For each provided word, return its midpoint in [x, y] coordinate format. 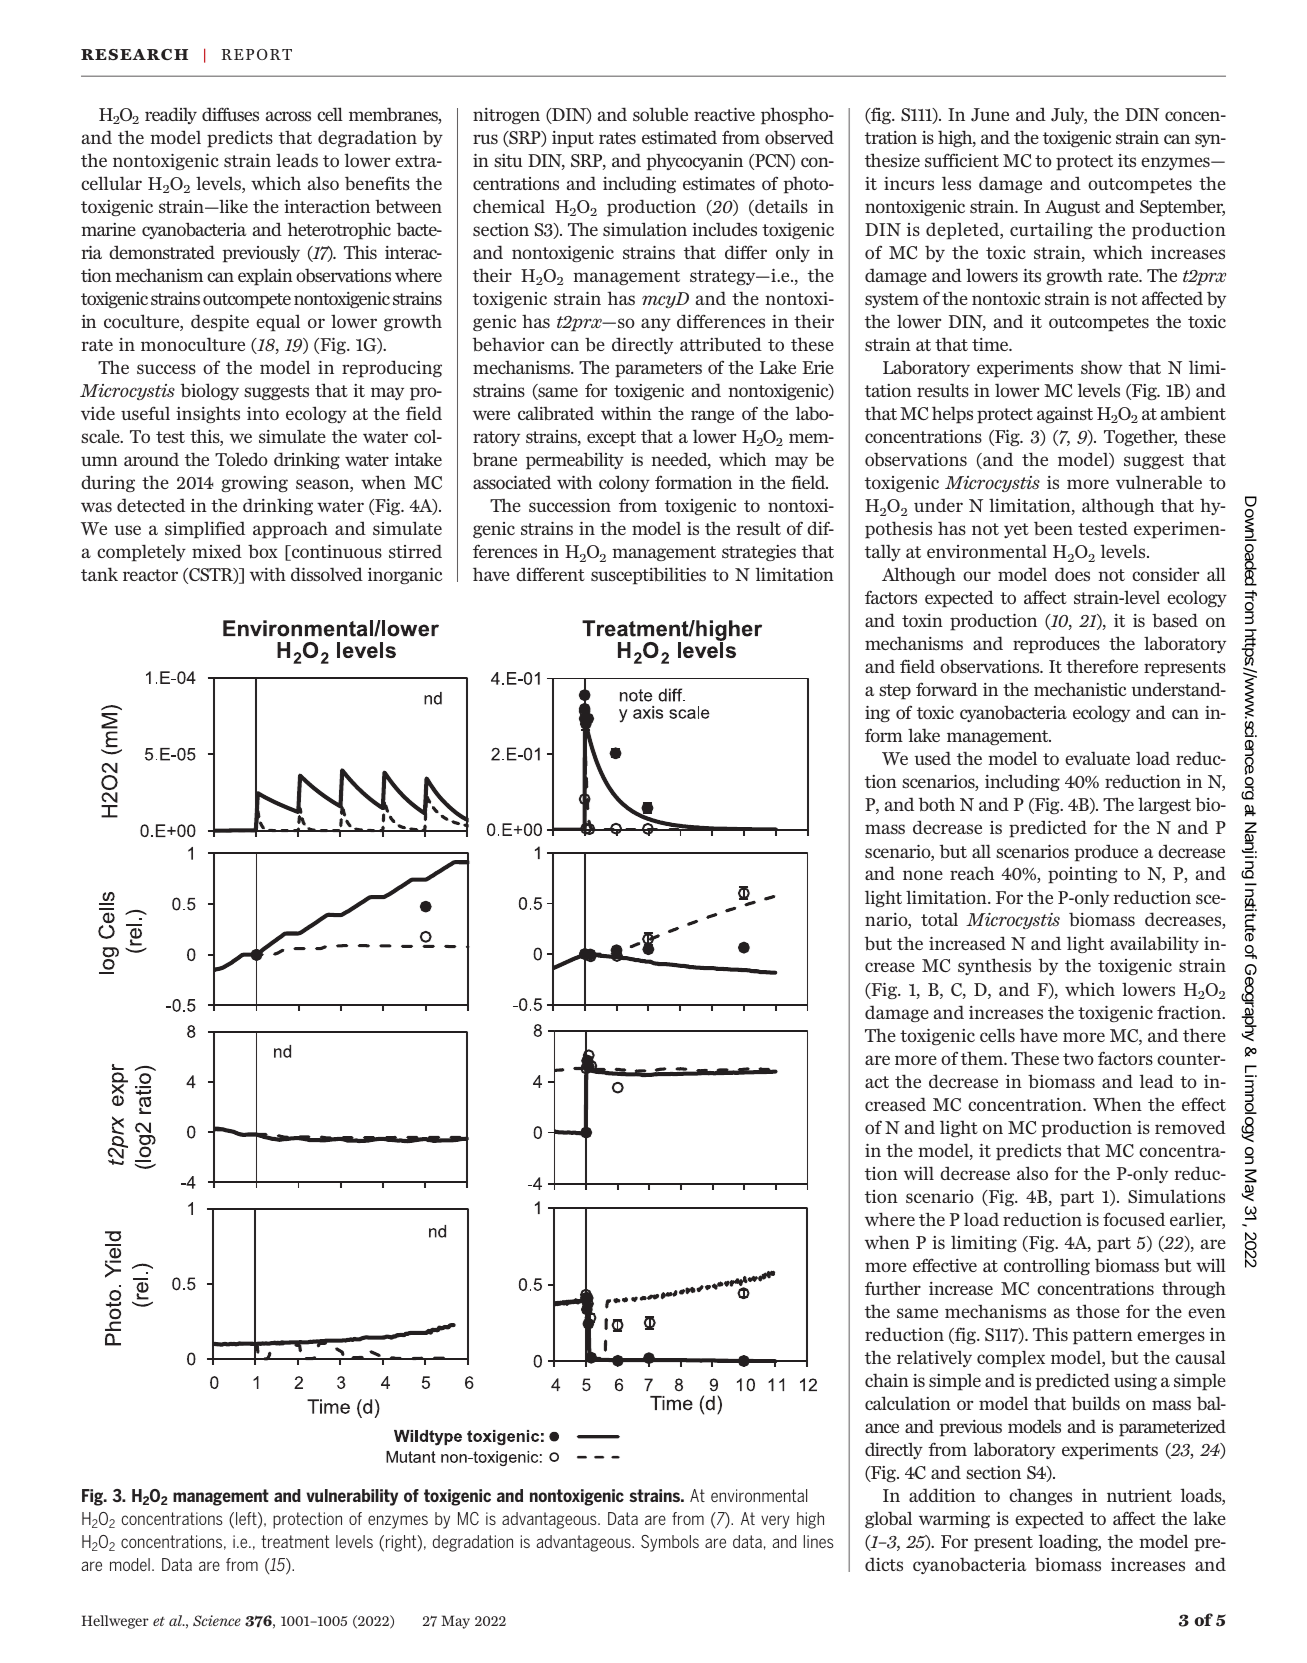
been [1053, 528]
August [1072, 208]
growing [254, 484]
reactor [150, 575]
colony [624, 483]
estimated [679, 137]
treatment [295, 1541]
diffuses [230, 114]
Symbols [670, 1543]
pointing [1083, 875]
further [893, 1288]
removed [1190, 1127]
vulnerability [352, 1497]
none [923, 875]
